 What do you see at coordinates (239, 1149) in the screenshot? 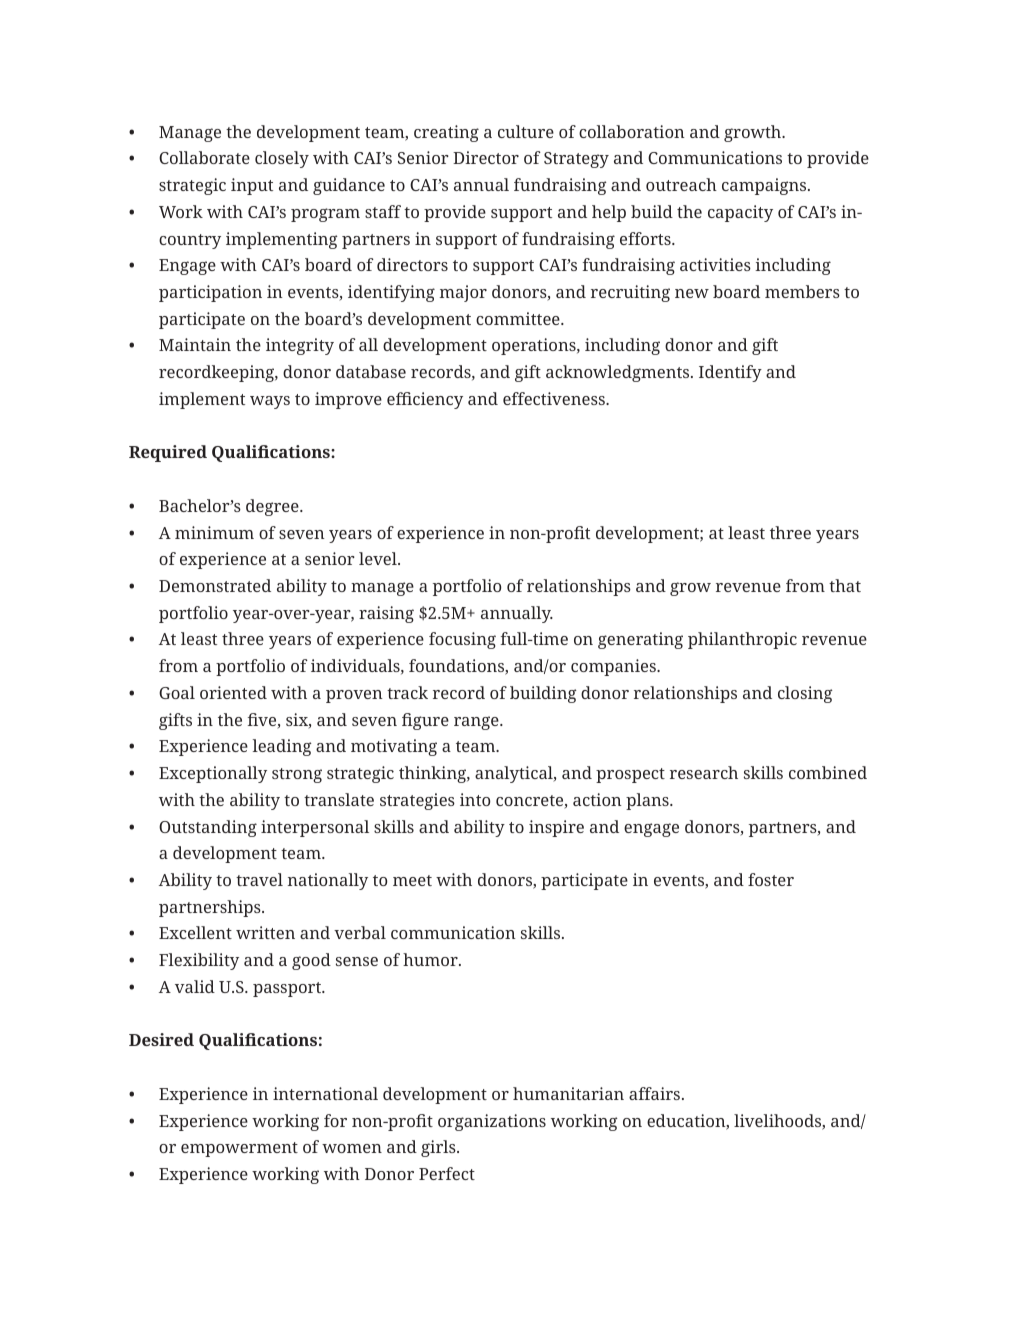
I see `empowerment` at bounding box center [239, 1149].
